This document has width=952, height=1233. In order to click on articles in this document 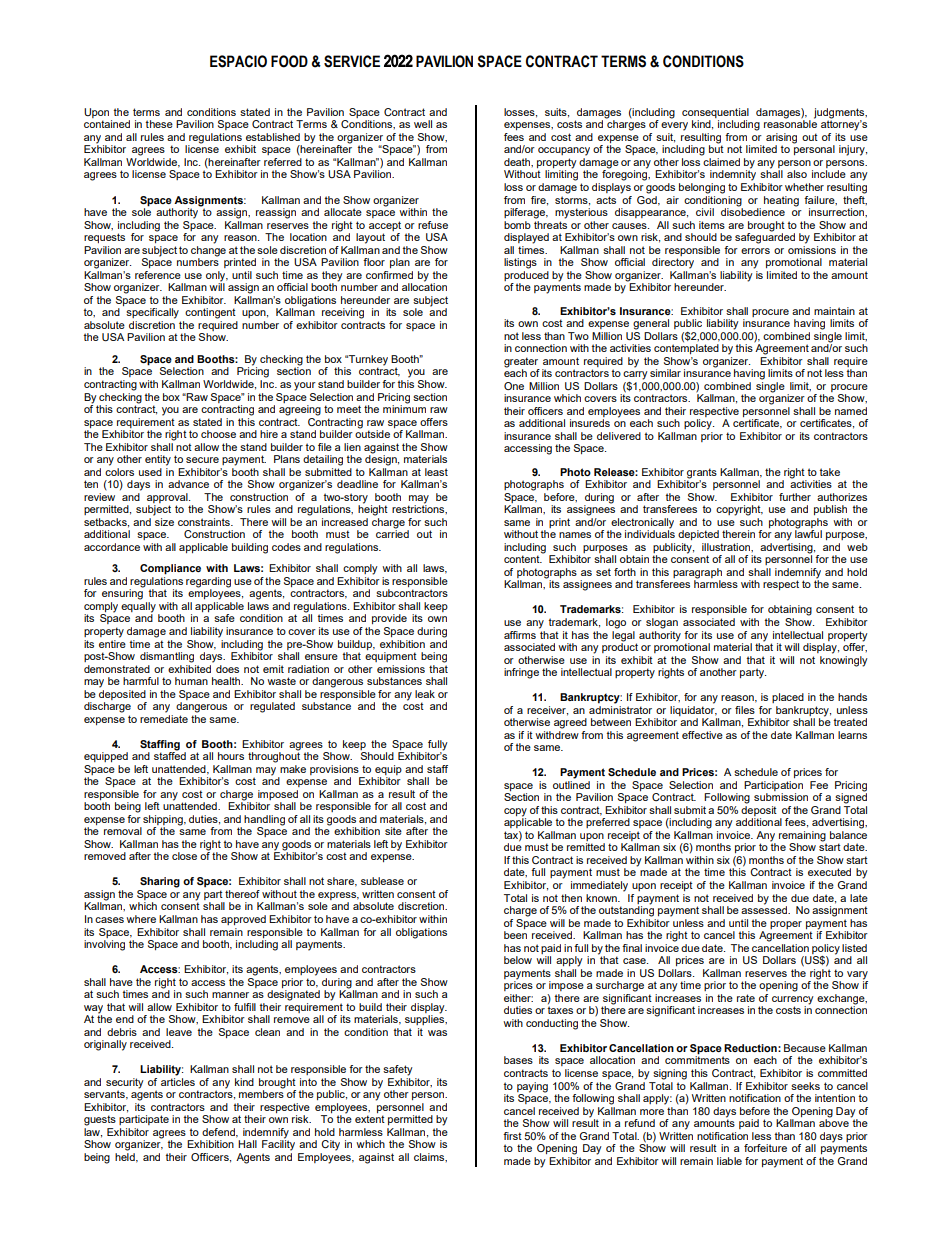, I will do `click(178, 1082)`.
